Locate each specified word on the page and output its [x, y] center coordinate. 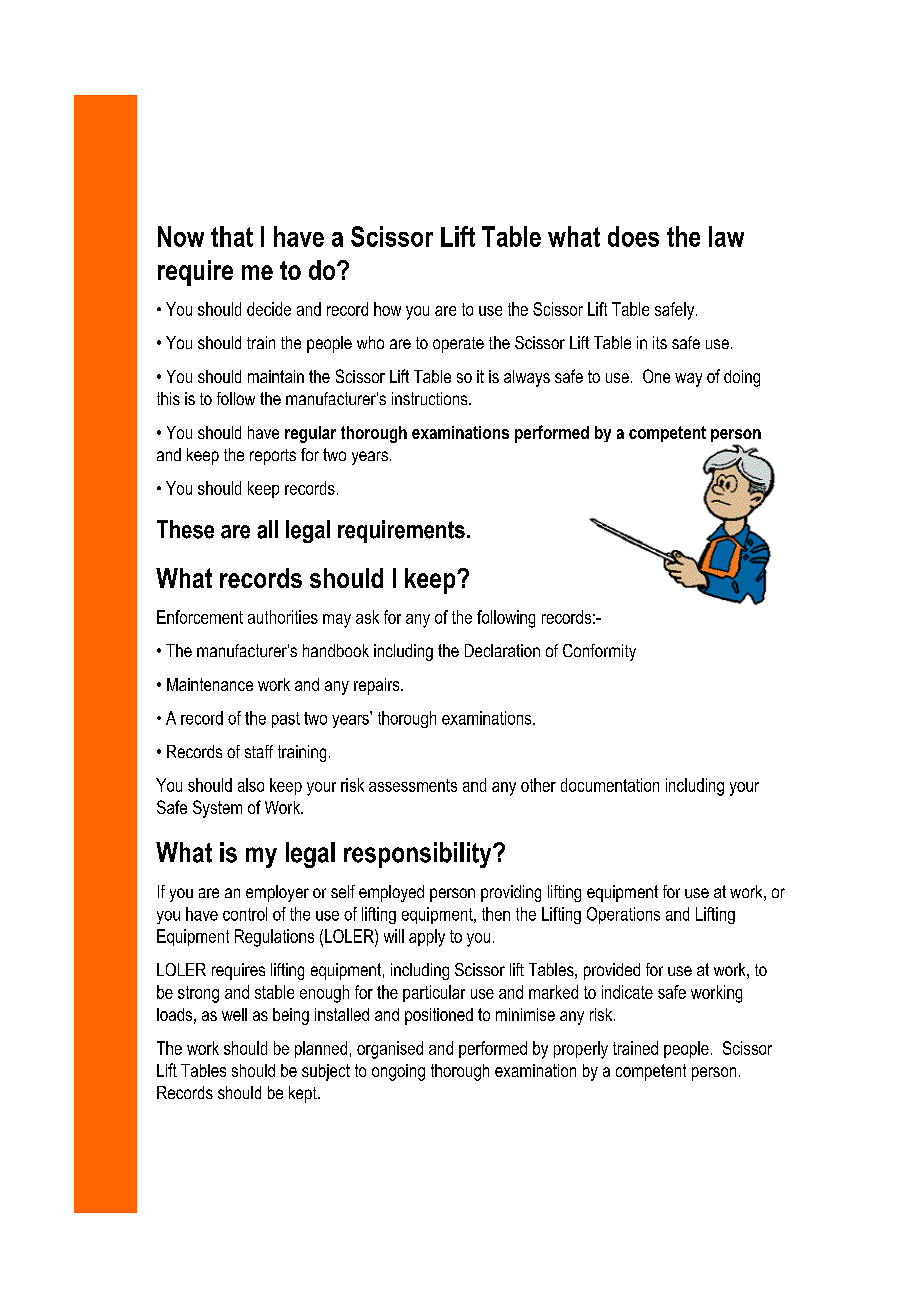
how [387, 309]
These [185, 529]
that [232, 236]
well [234, 1014]
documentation [610, 785]
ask [367, 617]
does [633, 236]
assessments [413, 785]
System [217, 809]
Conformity [599, 652]
